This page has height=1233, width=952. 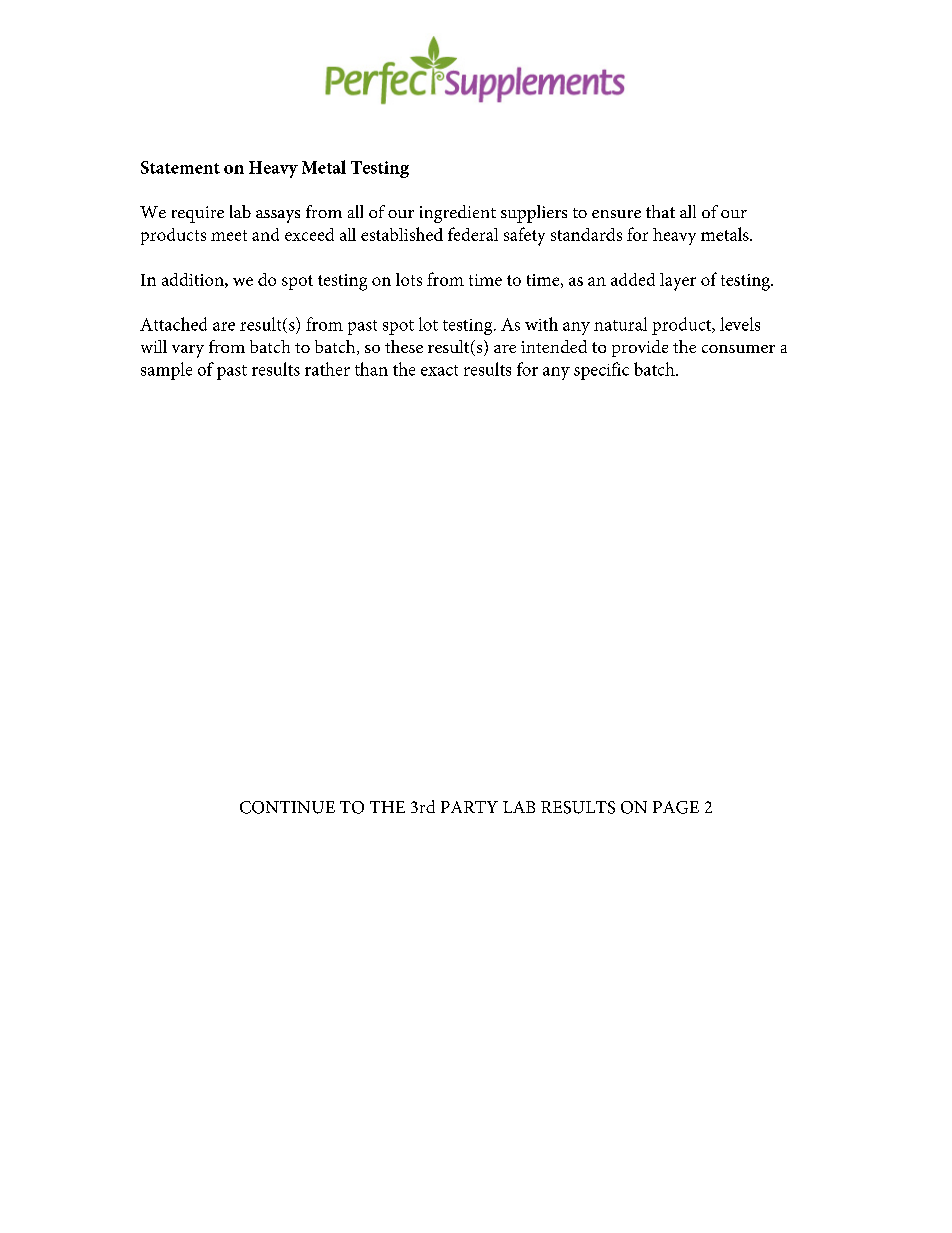 What do you see at coordinates (469, 807) in the page?
I see `PARTY` at bounding box center [469, 807].
